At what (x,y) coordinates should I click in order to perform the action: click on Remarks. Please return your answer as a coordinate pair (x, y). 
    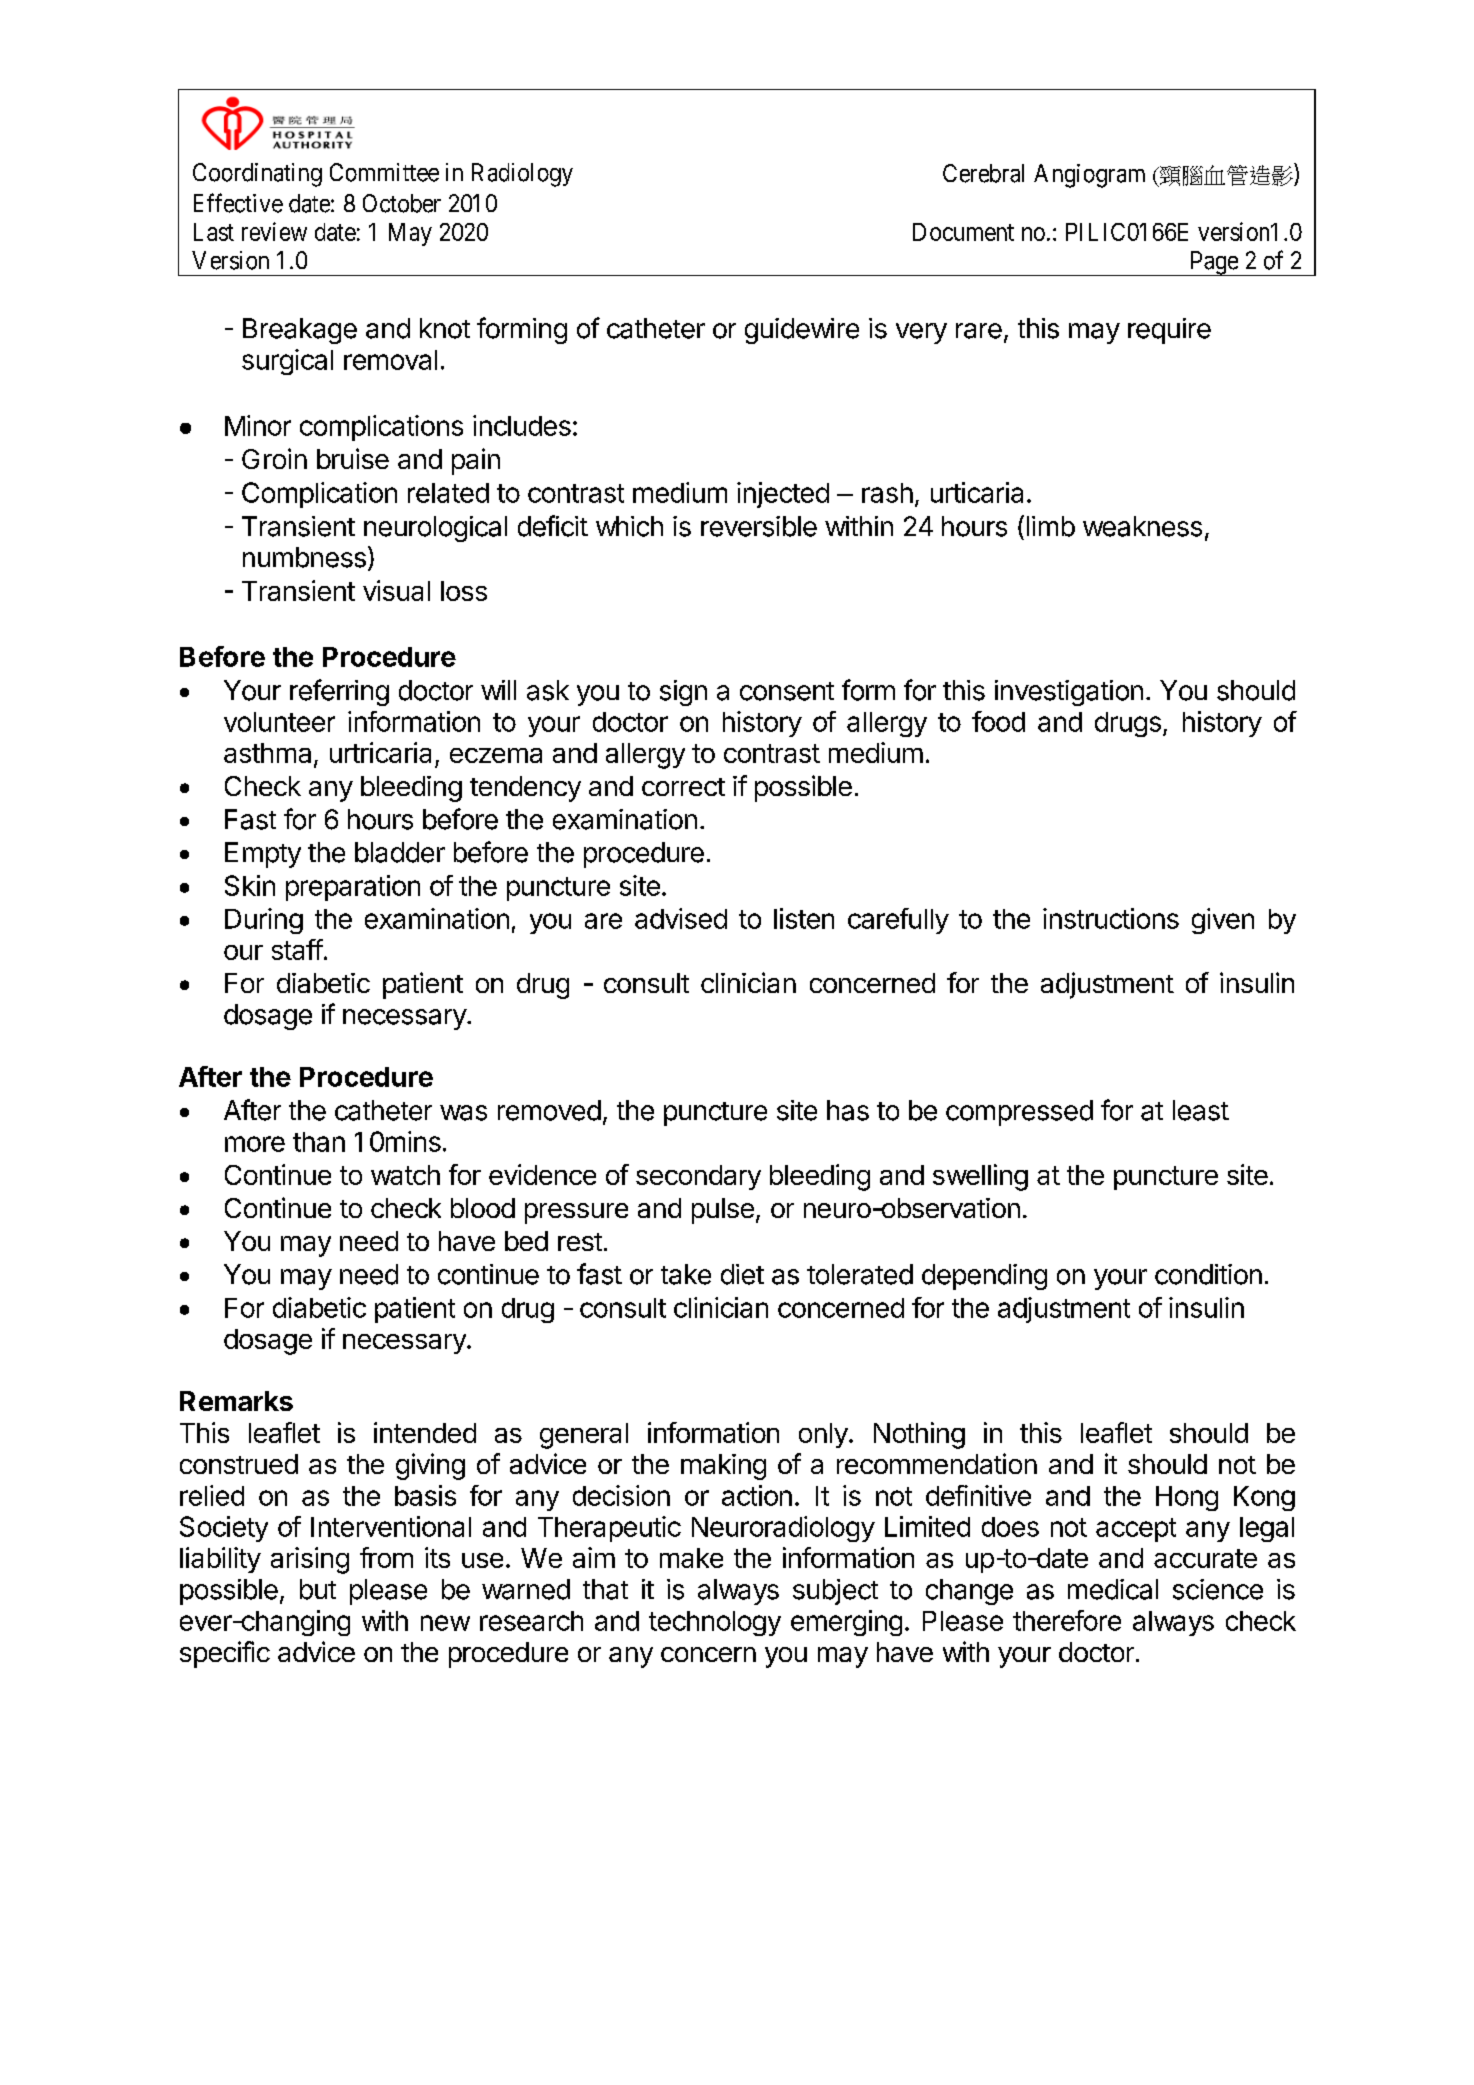
    Looking at the image, I should click on (236, 1401).
